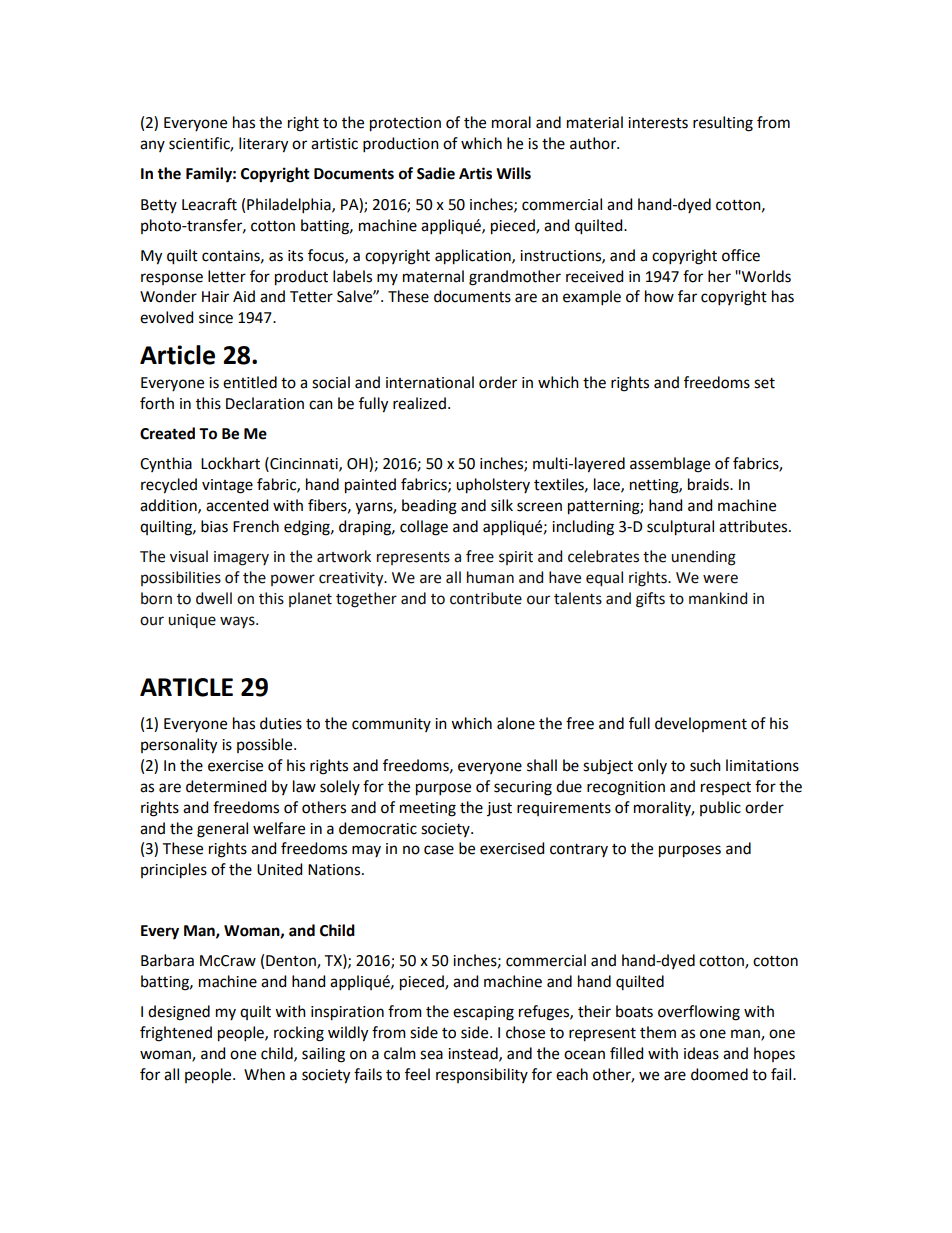 This page has height=1233, width=952. What do you see at coordinates (701, 1053) in the page?
I see `ideas` at bounding box center [701, 1053].
